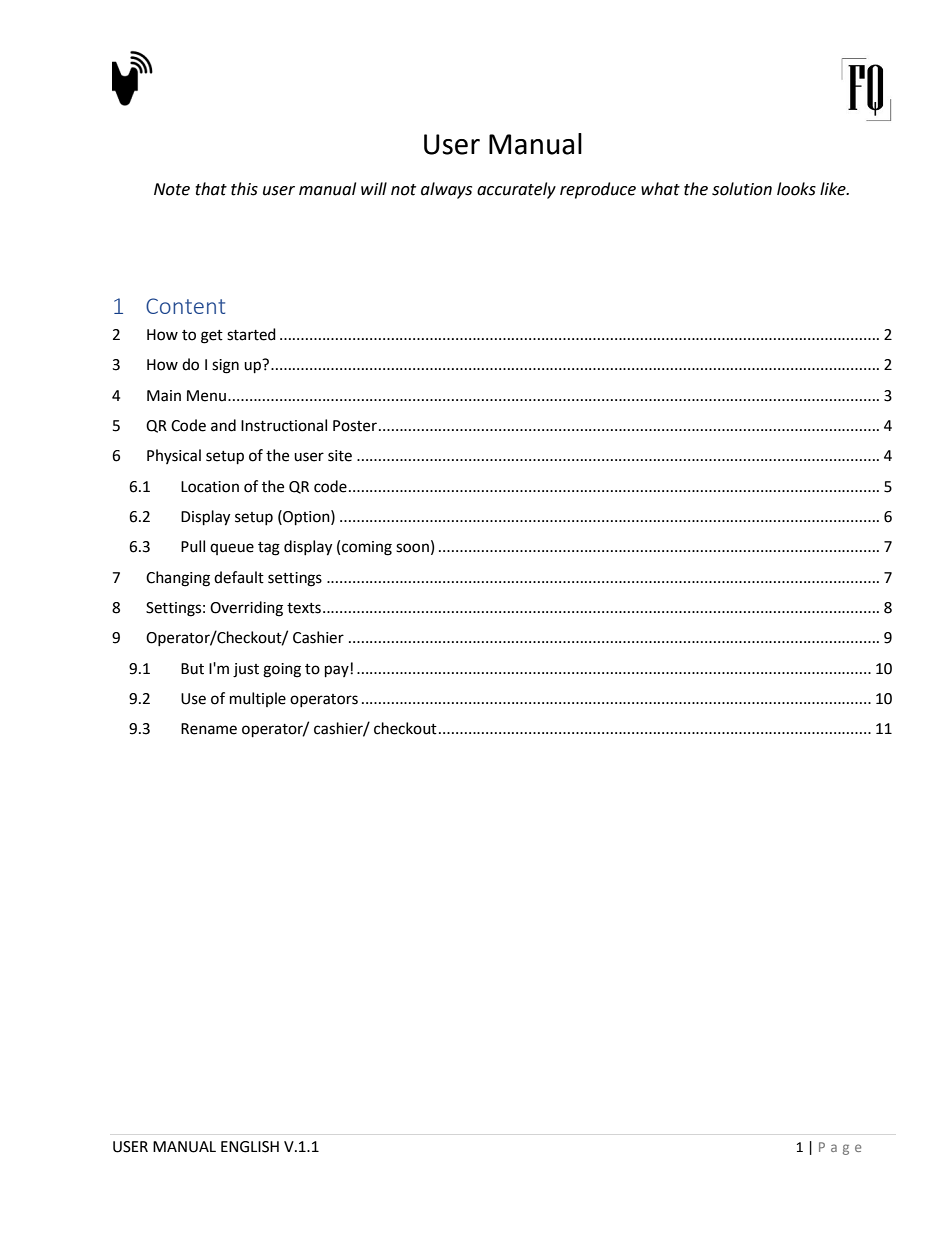 This document has height=1233, width=952. What do you see at coordinates (412, 548) in the document?
I see `soon` at bounding box center [412, 548].
